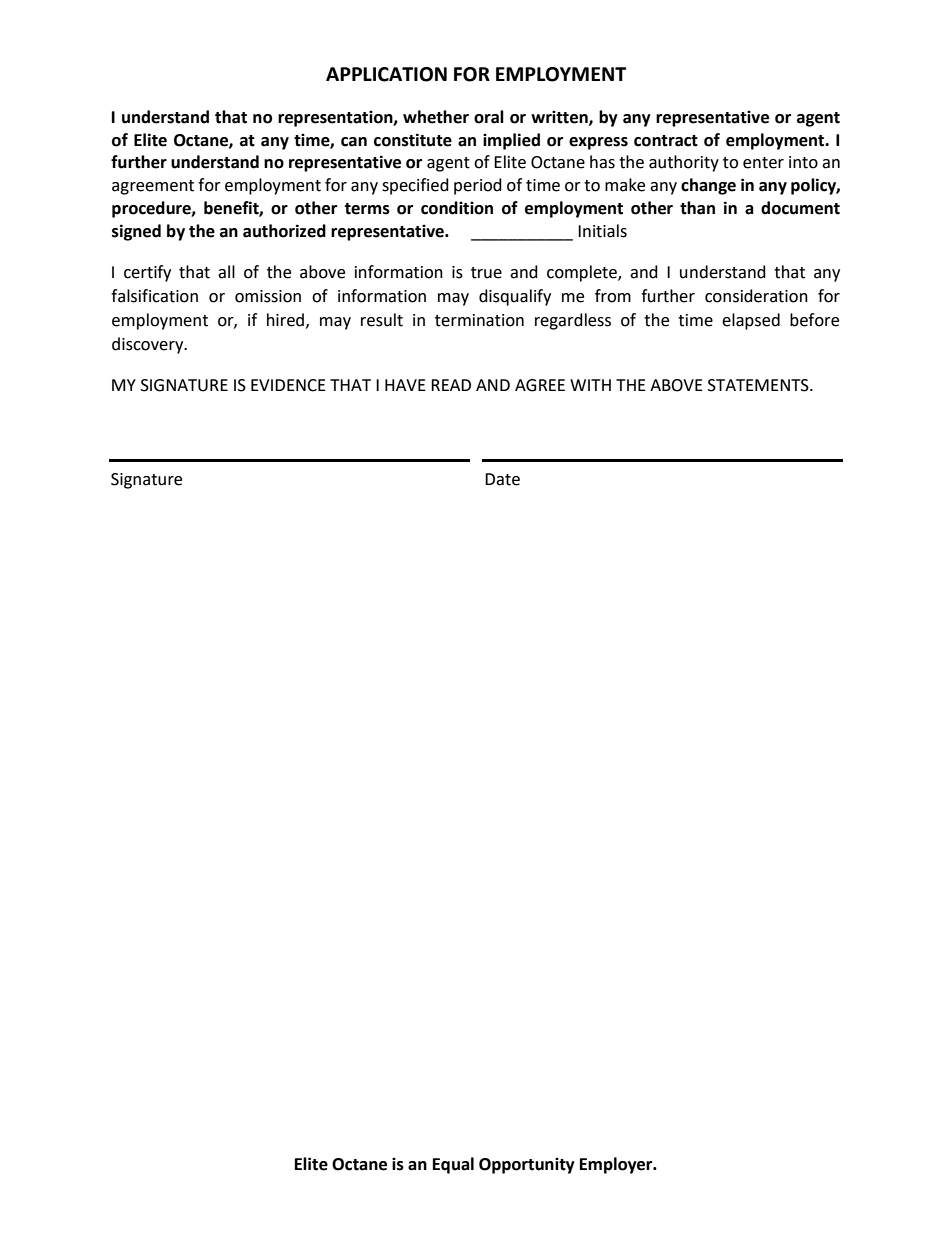  What do you see at coordinates (288, 385) in the image?
I see `EVIDENCE` at bounding box center [288, 385].
